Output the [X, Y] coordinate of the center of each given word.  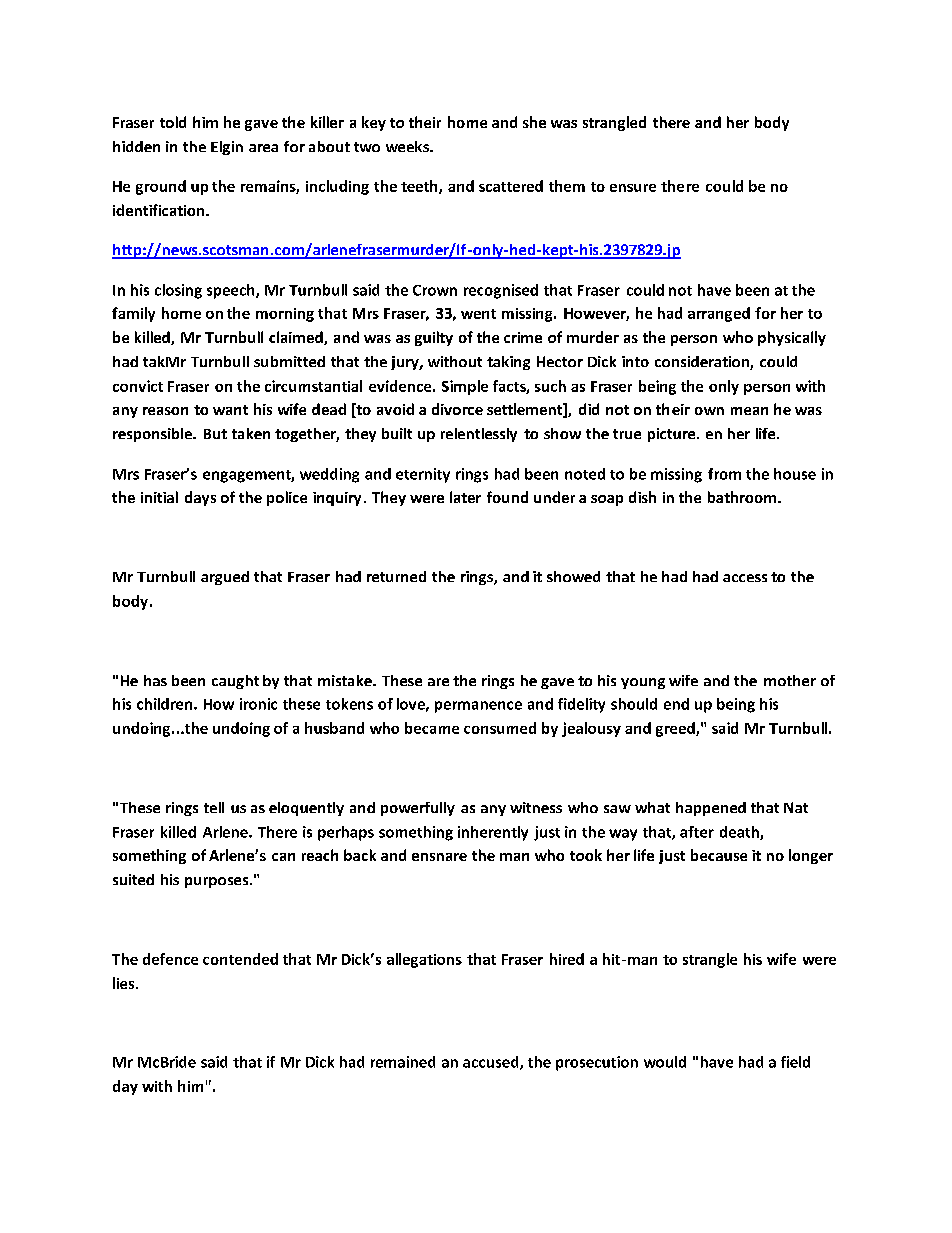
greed [676, 729]
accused [492, 1063]
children [164, 704]
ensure [633, 188]
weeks [408, 146]
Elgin [227, 148]
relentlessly [479, 435]
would [665, 1062]
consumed [500, 728]
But [215, 434]
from [724, 474]
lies [125, 983]
